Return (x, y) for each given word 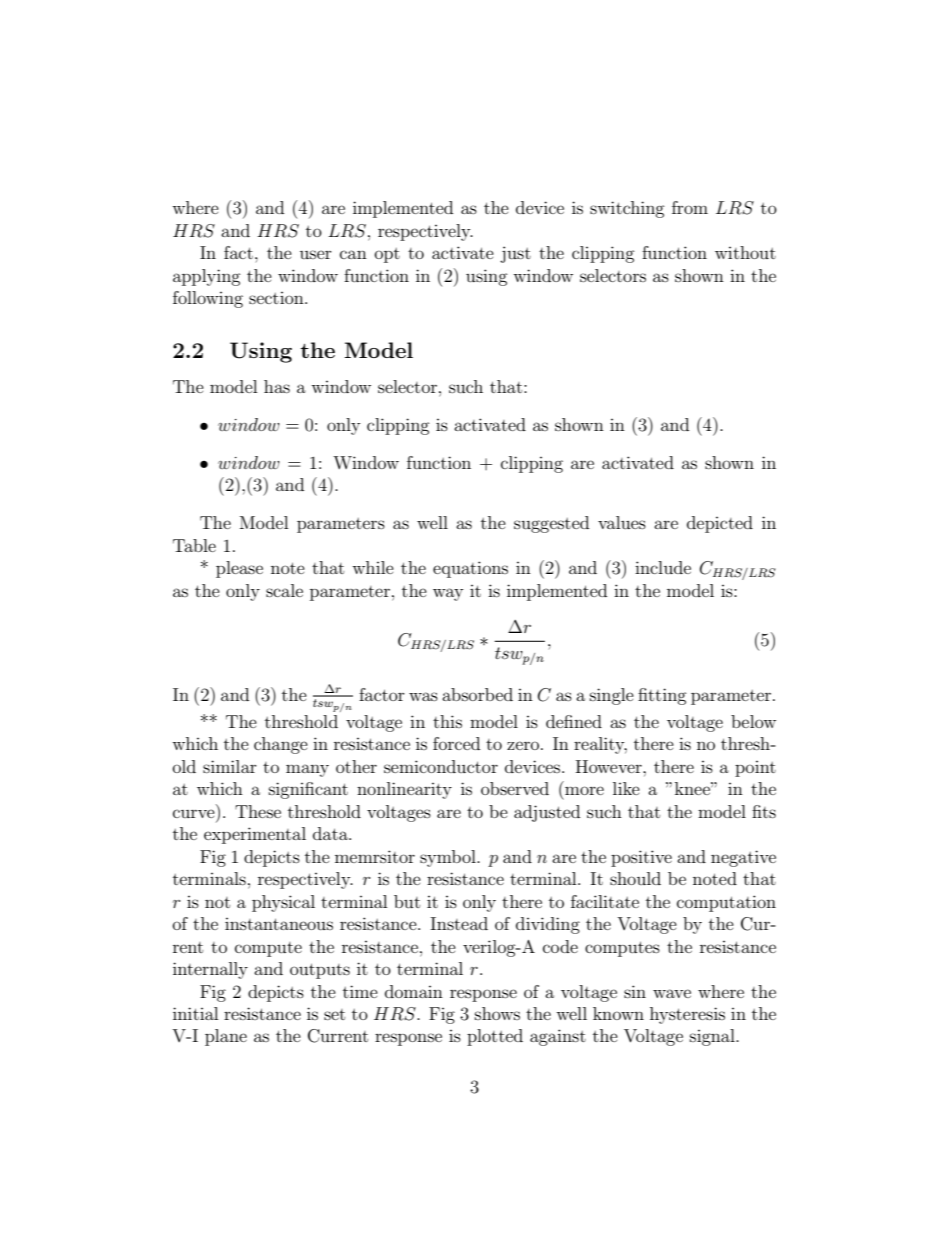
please (239, 569)
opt (387, 255)
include (663, 567)
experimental (255, 835)
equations (470, 569)
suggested (551, 524)
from (690, 207)
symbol (449, 858)
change (281, 745)
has (277, 386)
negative (743, 858)
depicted (720, 524)
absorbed (477, 694)
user (316, 254)
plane (226, 1037)
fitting (662, 696)
